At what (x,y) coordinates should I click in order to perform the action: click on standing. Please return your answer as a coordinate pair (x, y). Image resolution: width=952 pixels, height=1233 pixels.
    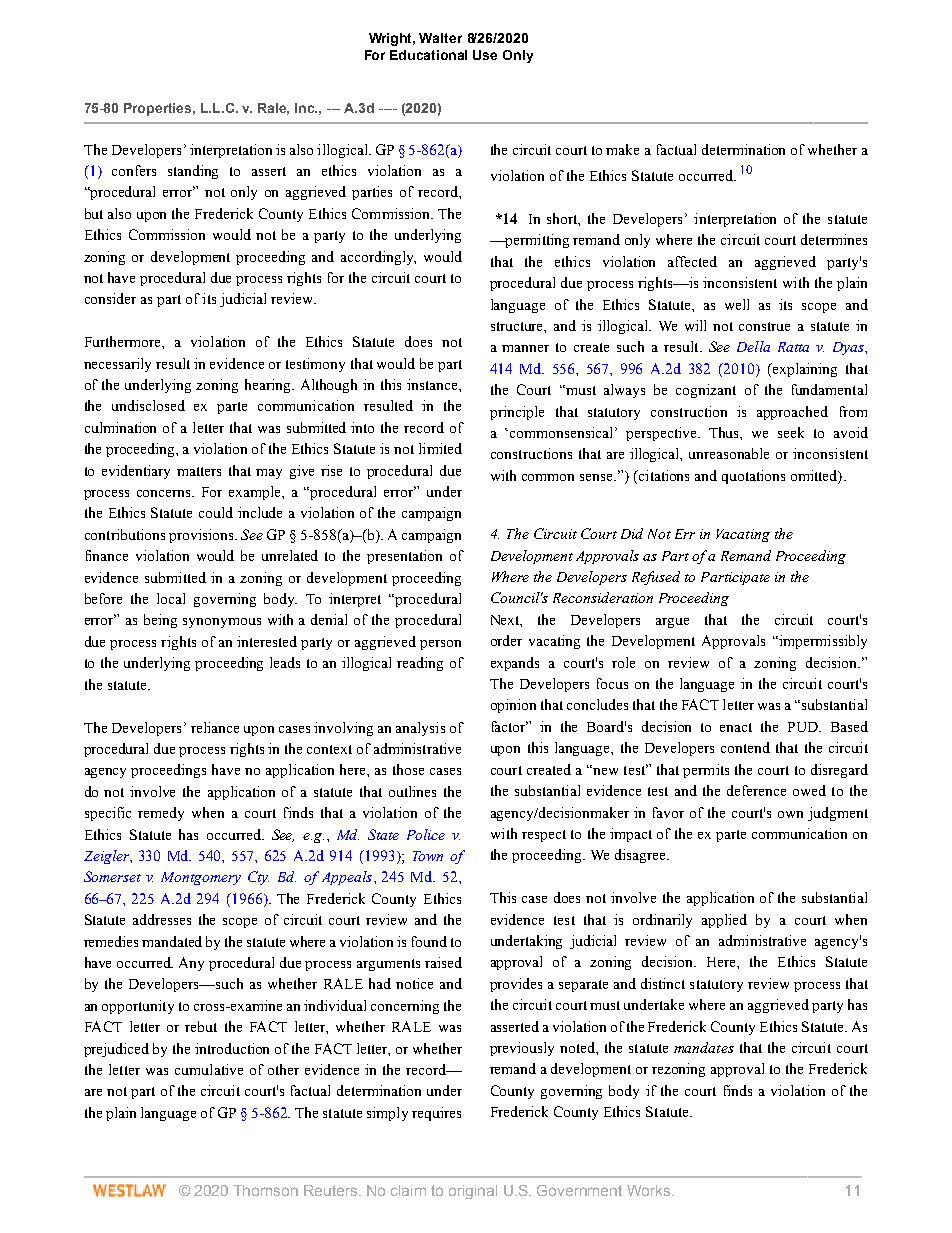
    Looking at the image, I should click on (193, 172).
